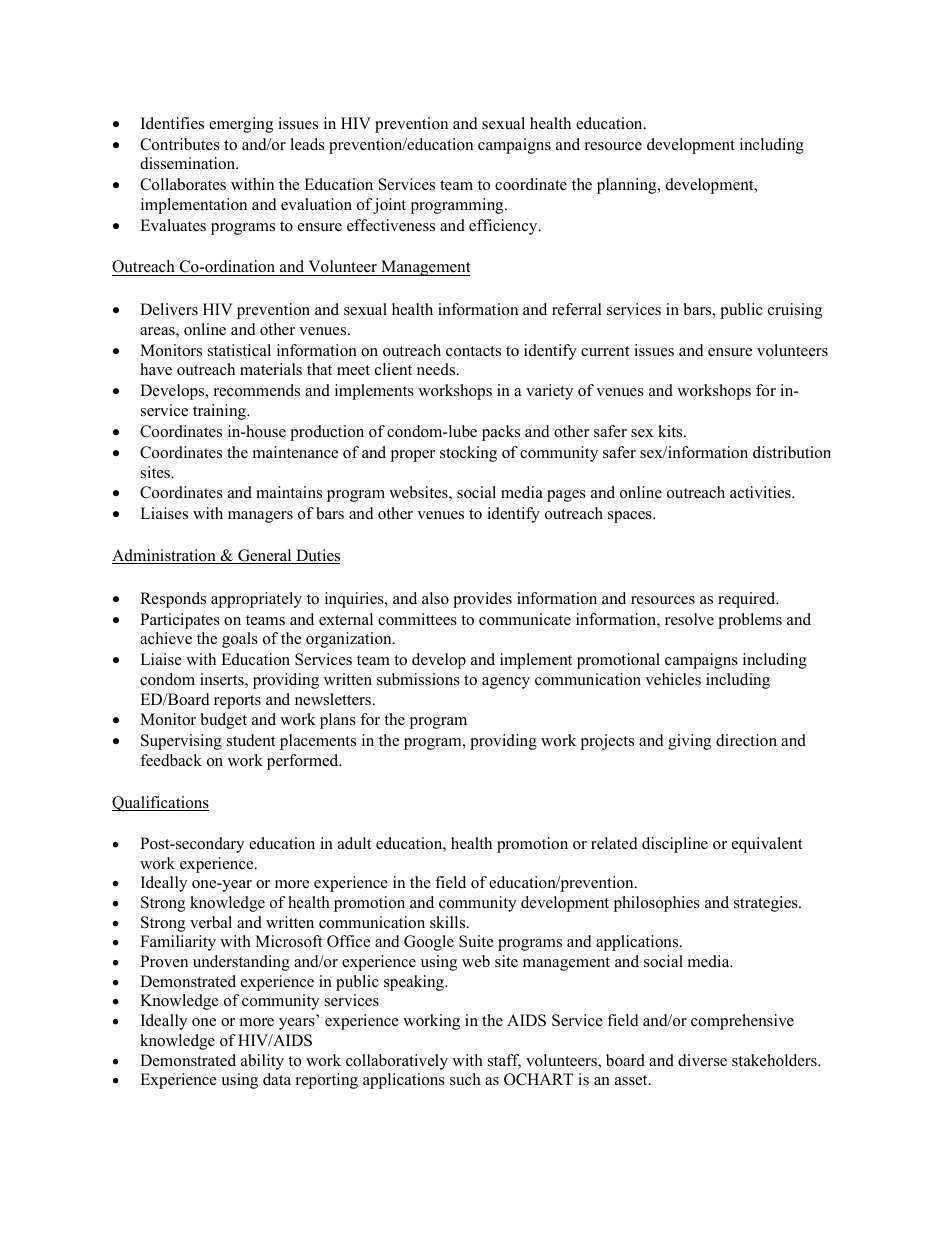 This screenshot has width=952, height=1233. Describe the element at coordinates (354, 843) in the screenshot. I see `adult` at that location.
